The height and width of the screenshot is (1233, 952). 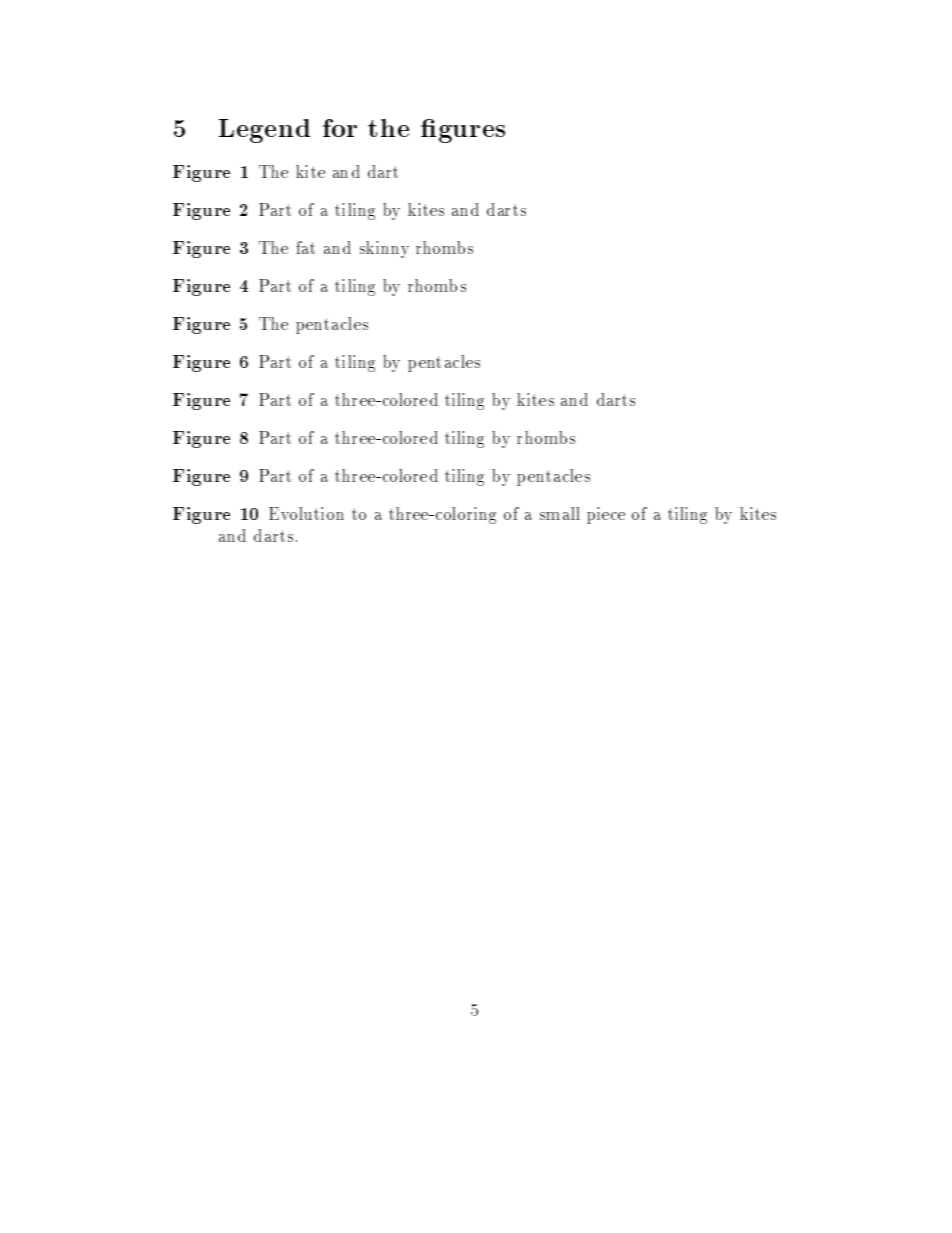 What do you see at coordinates (306, 513) in the screenshot?
I see `Evolution` at bounding box center [306, 513].
